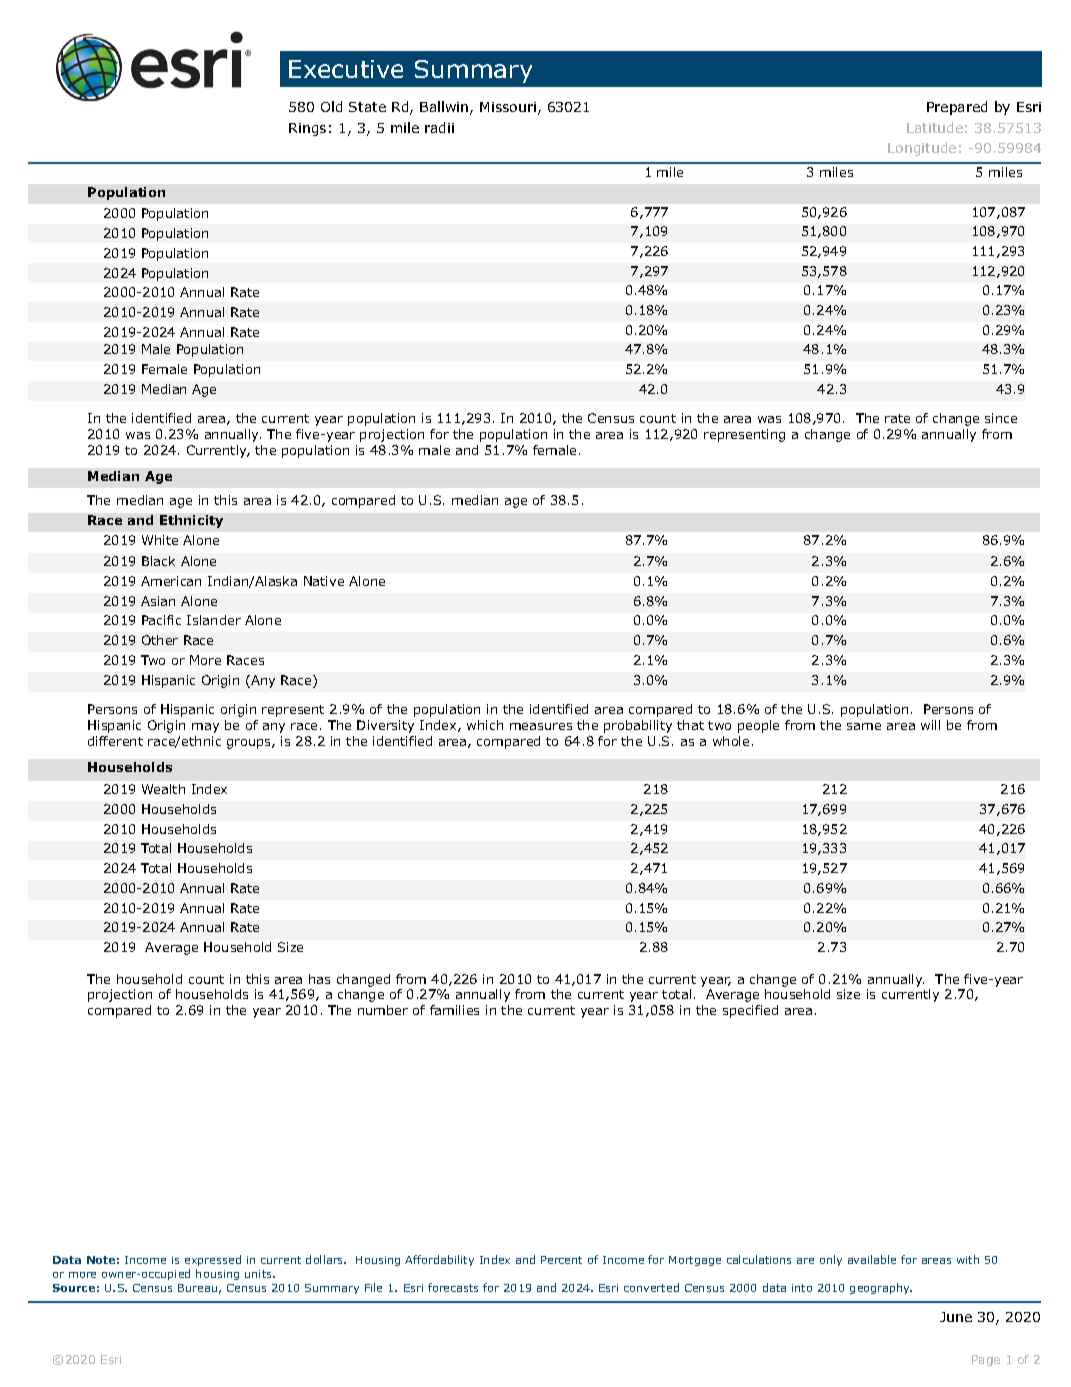 The image size is (1071, 1387). What do you see at coordinates (881, 1288) in the screenshot?
I see `geography` at bounding box center [881, 1288].
